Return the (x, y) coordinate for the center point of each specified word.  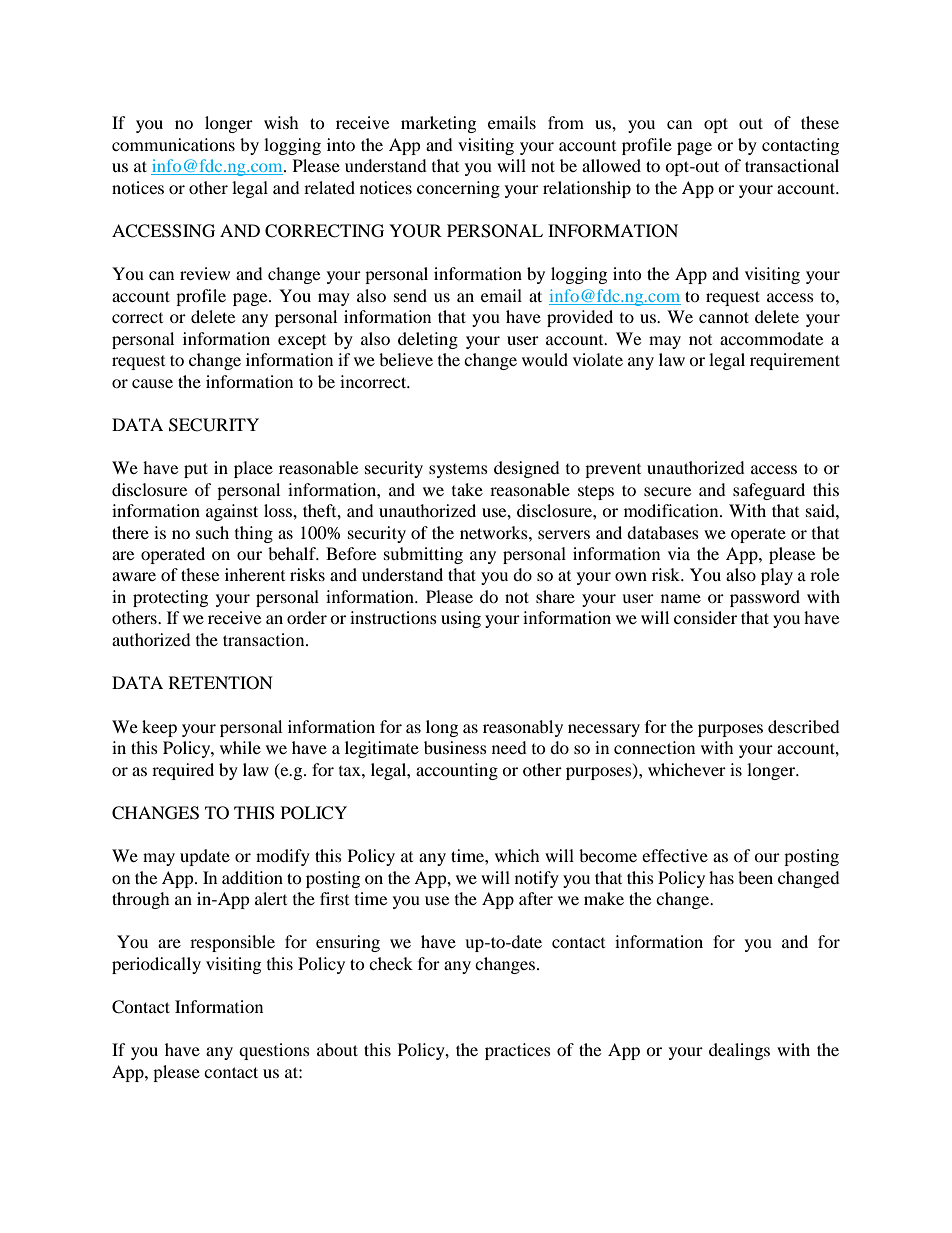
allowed (611, 165)
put (196, 470)
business (455, 747)
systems (458, 471)
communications (173, 144)
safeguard (769, 491)
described (804, 726)
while (240, 747)
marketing (438, 124)
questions (274, 1051)
